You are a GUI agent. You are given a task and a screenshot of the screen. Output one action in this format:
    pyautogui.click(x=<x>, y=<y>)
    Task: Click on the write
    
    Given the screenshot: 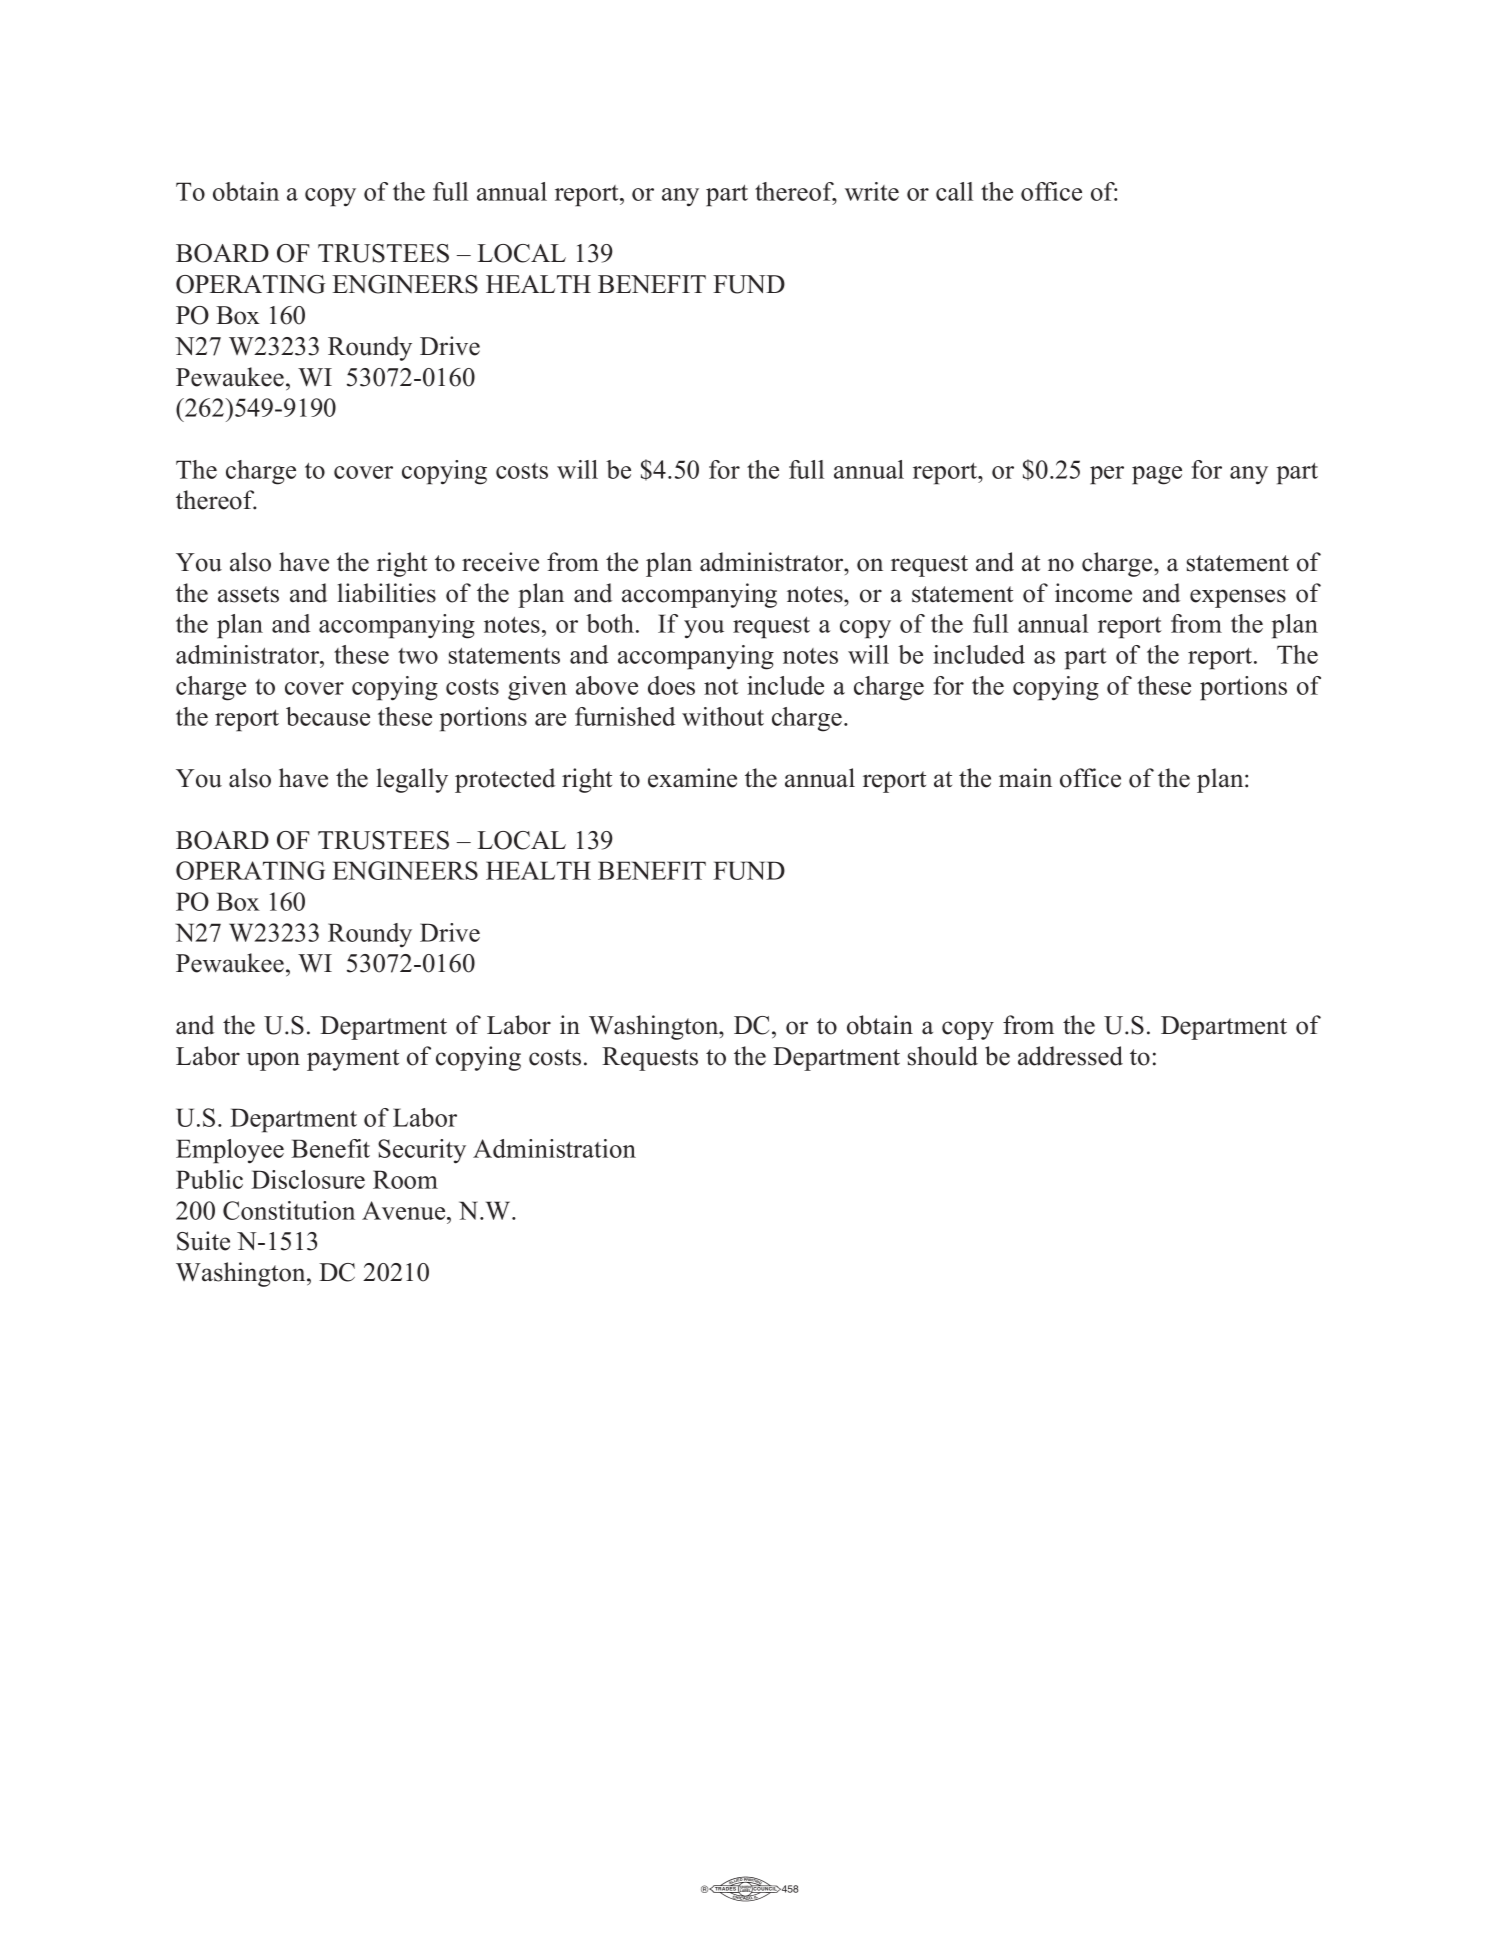 What is the action you would take?
    pyautogui.click(x=872, y=191)
